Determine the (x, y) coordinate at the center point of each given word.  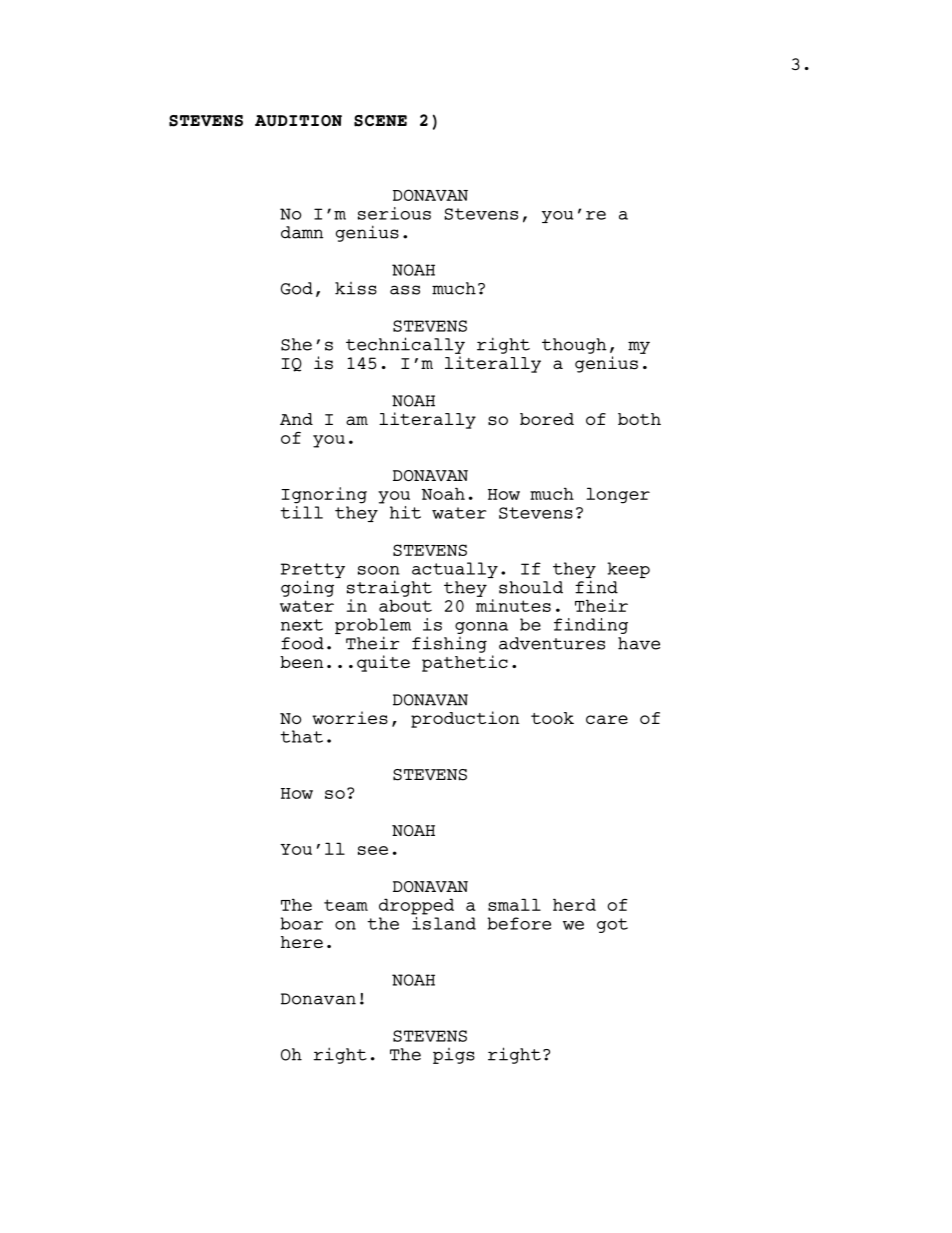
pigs (454, 1056)
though (574, 346)
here (302, 942)
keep (628, 570)
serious (394, 213)
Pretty (313, 572)
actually (455, 570)
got (612, 925)
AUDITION (298, 120)
